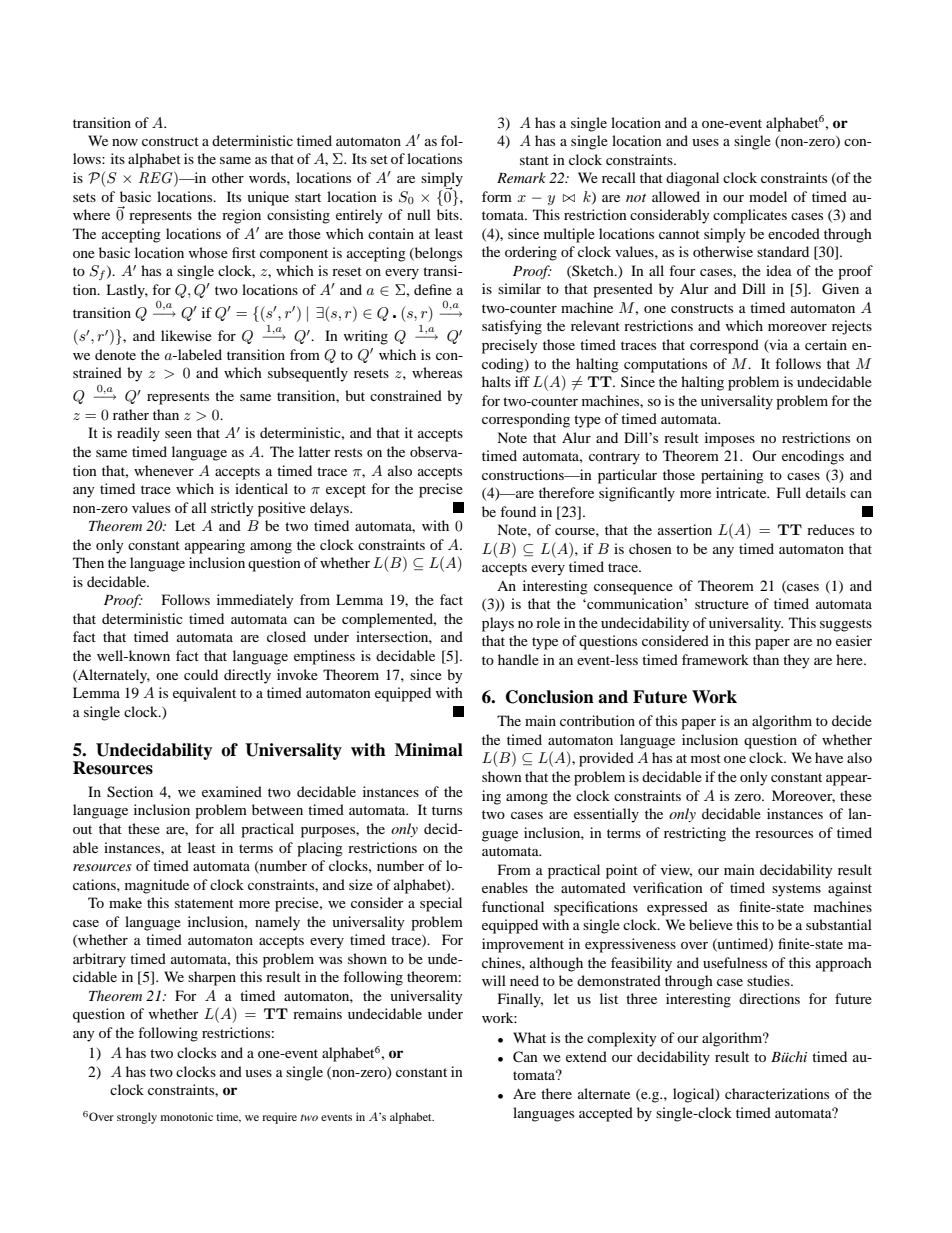  What do you see at coordinates (796, 661) in the document?
I see `they` at bounding box center [796, 661].
